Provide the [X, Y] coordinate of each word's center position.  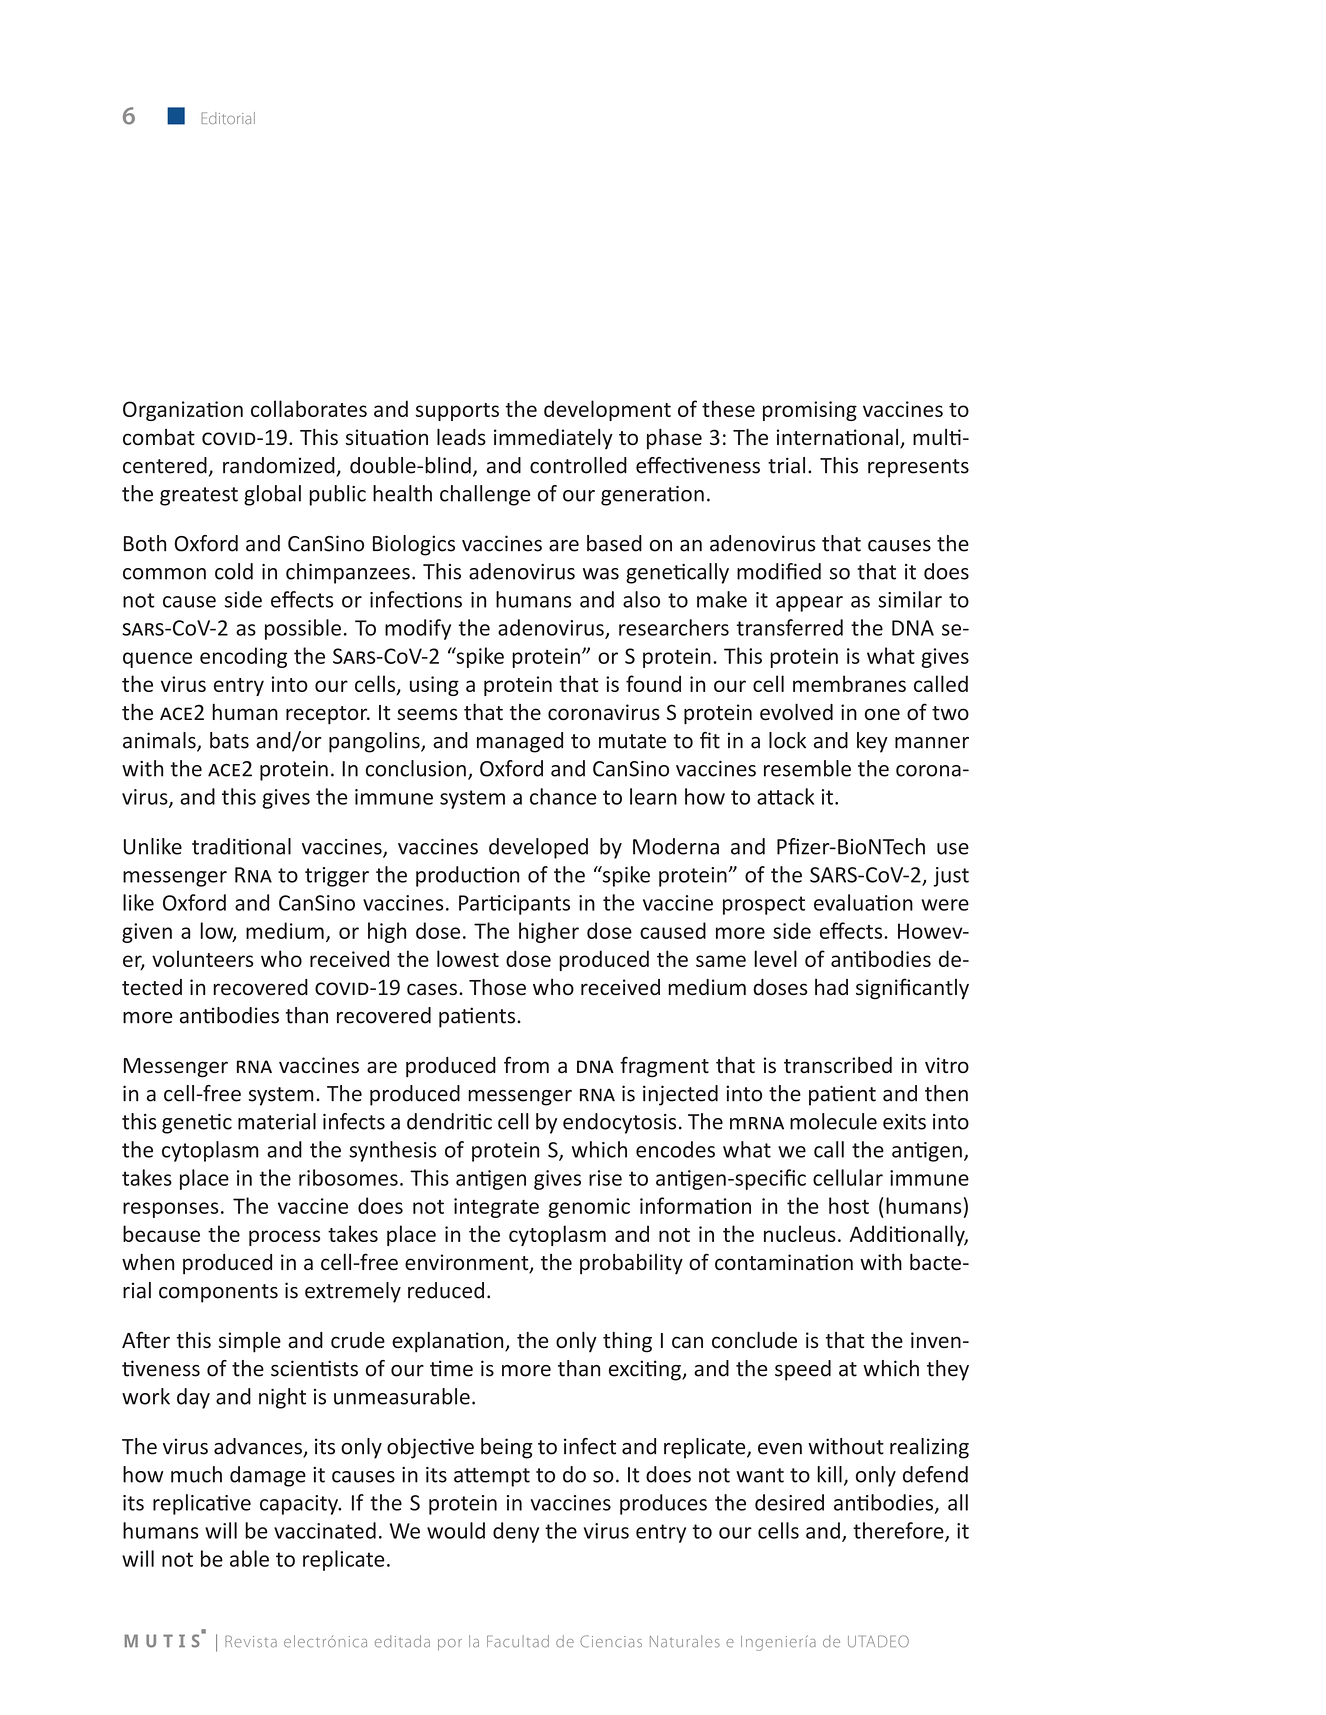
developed [538, 848]
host [849, 1205]
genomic [589, 1208]
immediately [553, 438]
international [839, 438]
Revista [251, 1641]
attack [785, 796]
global [272, 495]
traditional [241, 846]
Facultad [518, 1641]
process [285, 1238]
